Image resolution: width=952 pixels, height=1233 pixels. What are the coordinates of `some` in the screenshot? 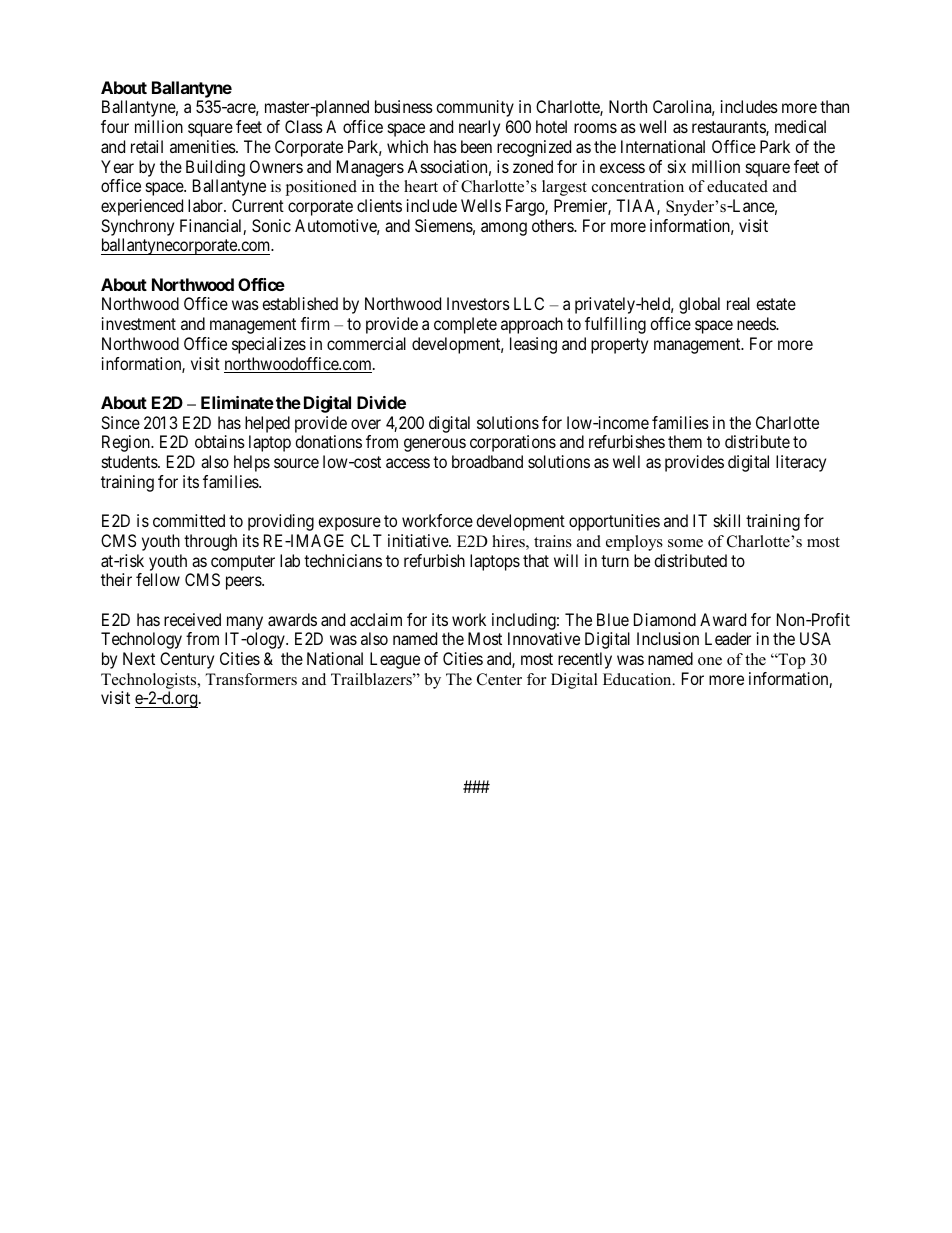 It's located at (685, 543).
